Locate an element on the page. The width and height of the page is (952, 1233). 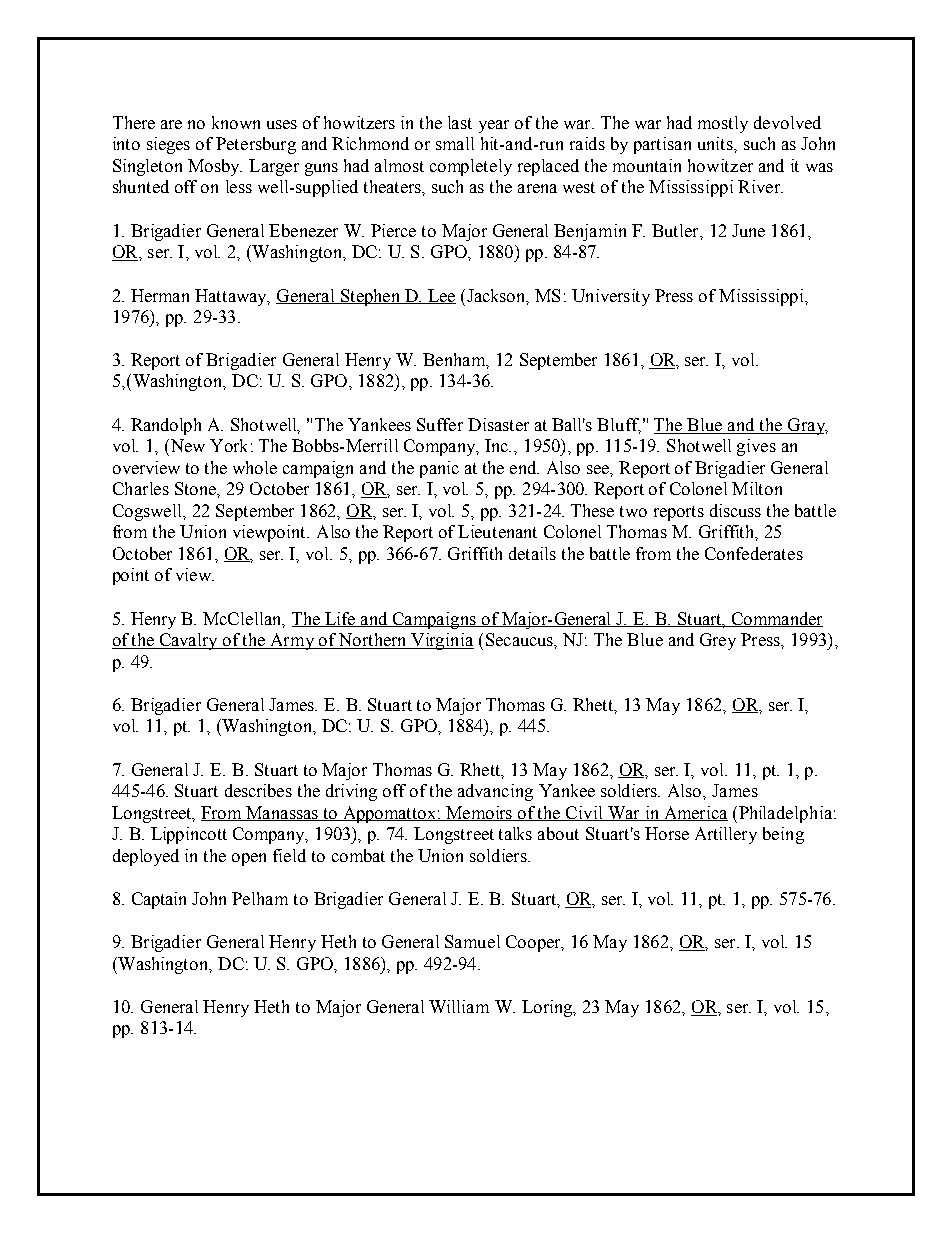
open is located at coordinates (249, 859).
